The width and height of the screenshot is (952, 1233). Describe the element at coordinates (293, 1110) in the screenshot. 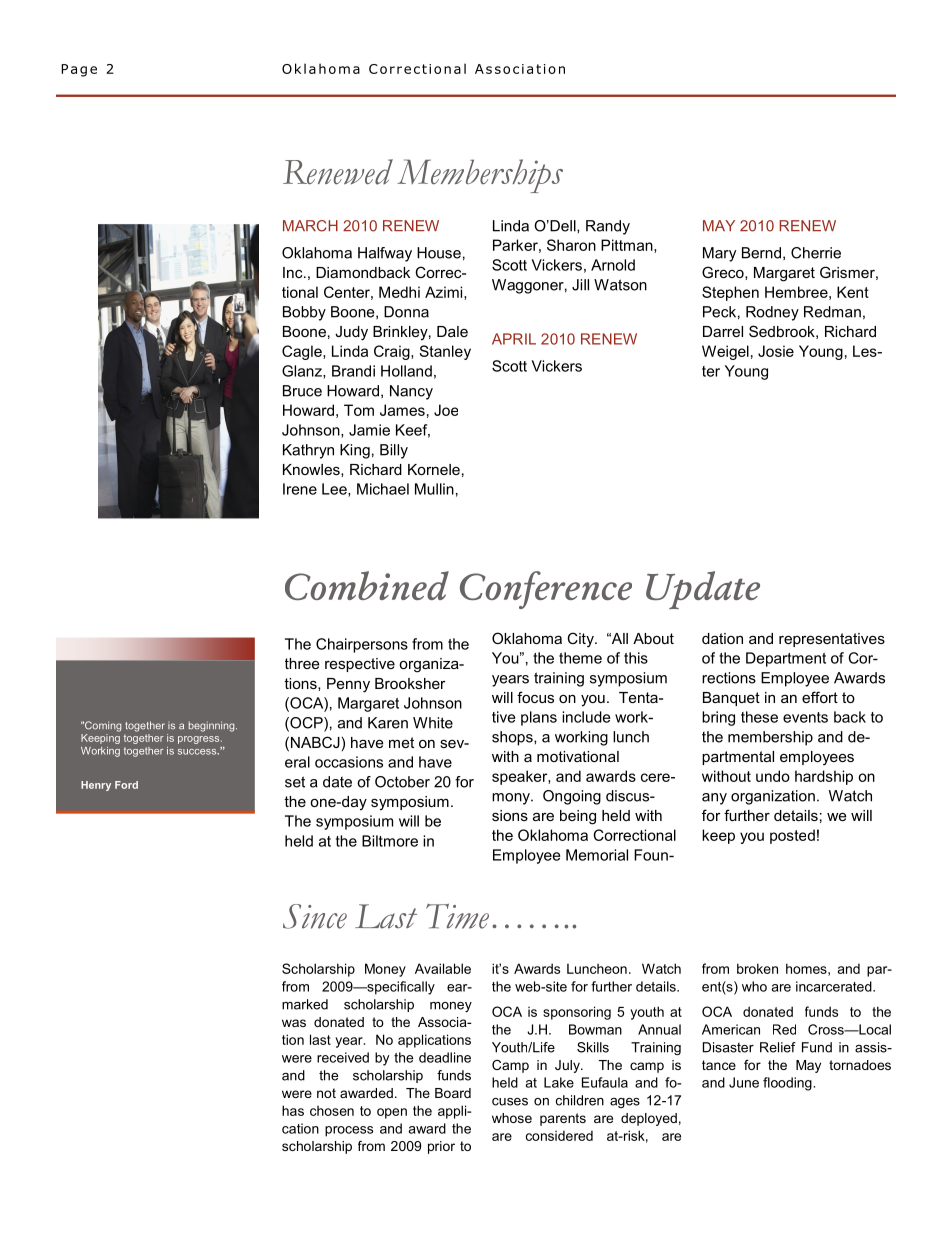

I see `has` at that location.
